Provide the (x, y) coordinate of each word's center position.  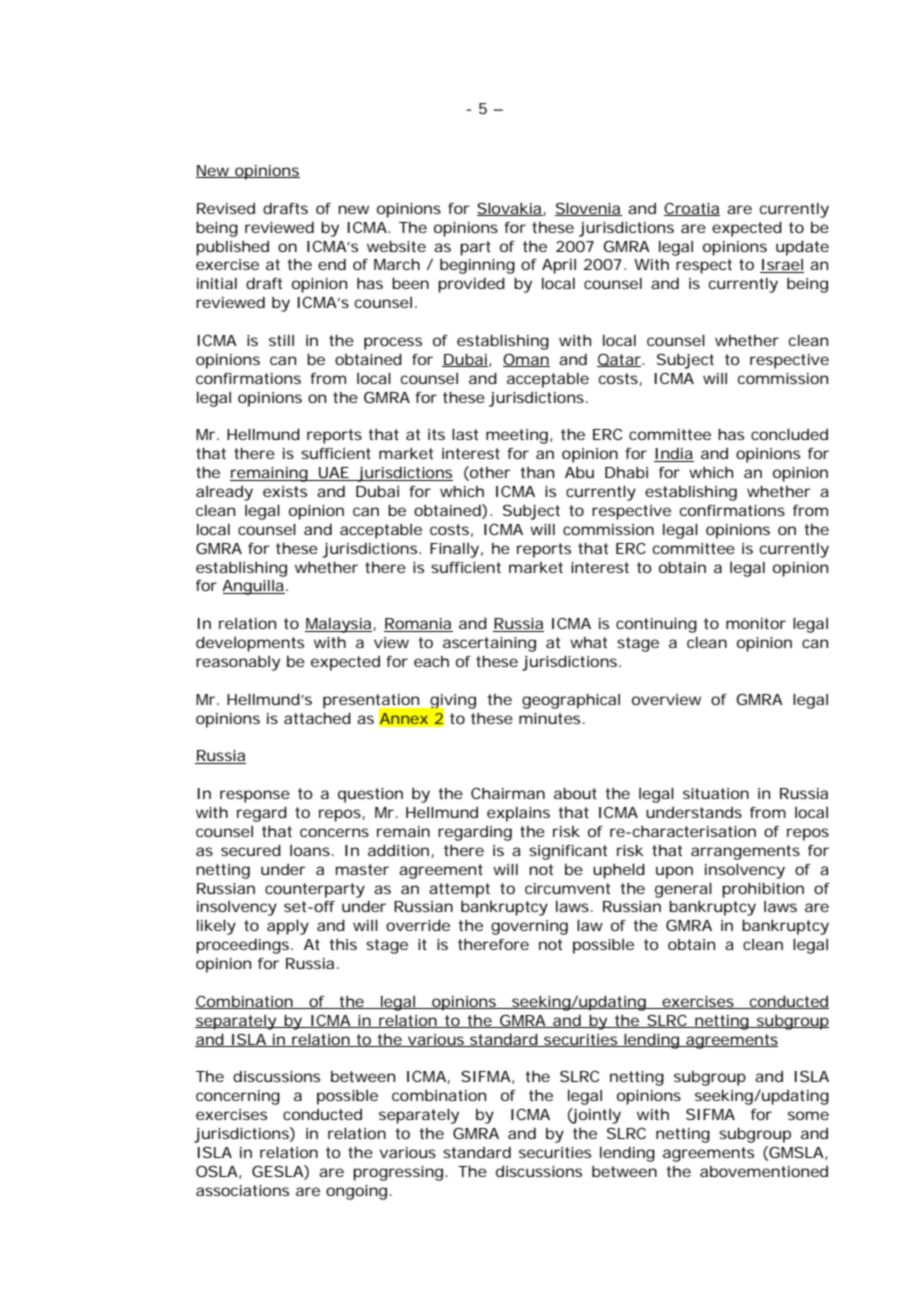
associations (242, 1190)
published (232, 248)
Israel (782, 266)
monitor (756, 623)
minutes (549, 718)
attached (317, 718)
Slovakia (509, 209)
